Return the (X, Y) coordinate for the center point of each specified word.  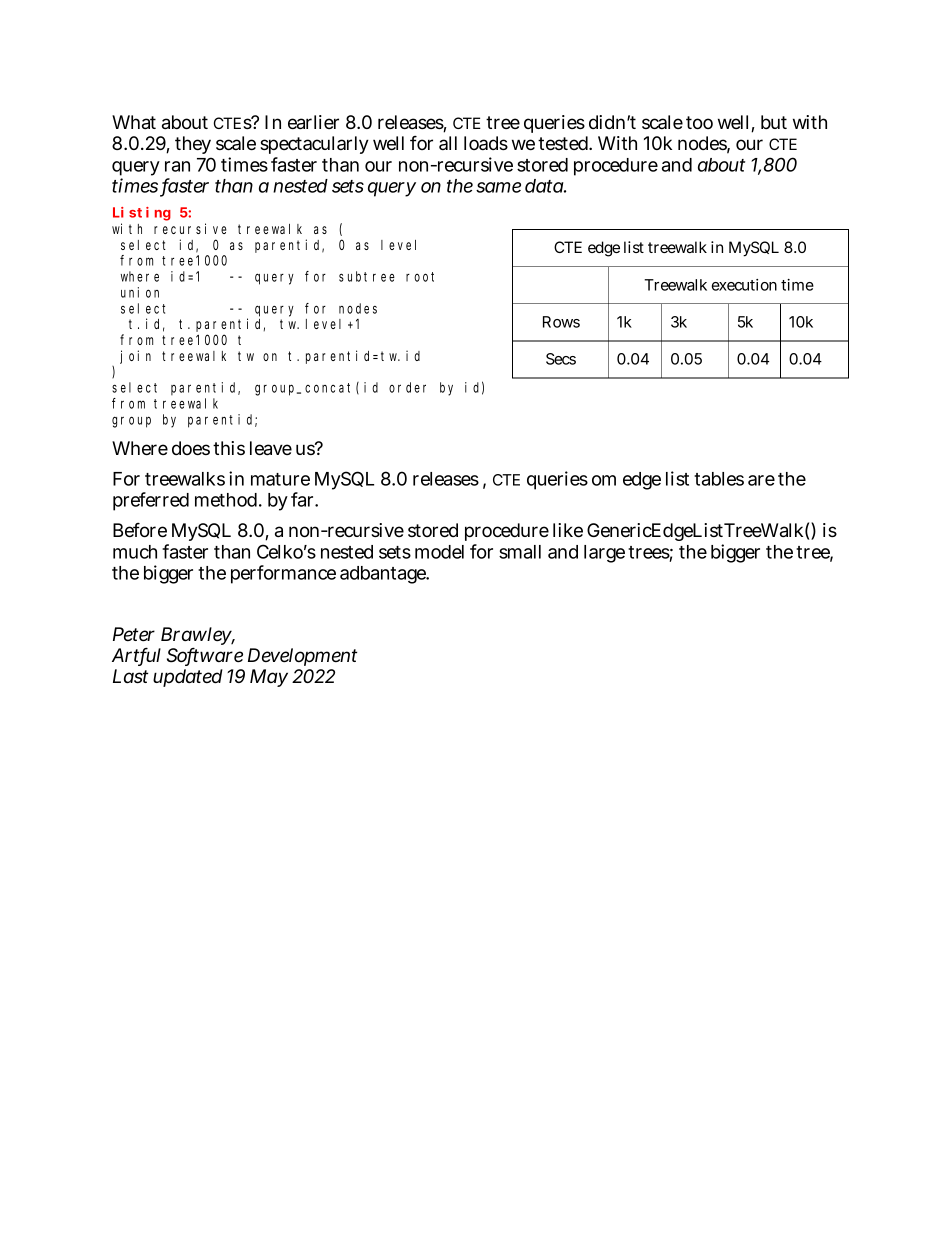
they (193, 147)
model (439, 552)
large (604, 554)
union (140, 292)
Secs (561, 359)
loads (486, 143)
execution (744, 285)
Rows (561, 322)
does (191, 448)
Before (140, 530)
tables (719, 479)
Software (205, 656)
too (699, 123)
